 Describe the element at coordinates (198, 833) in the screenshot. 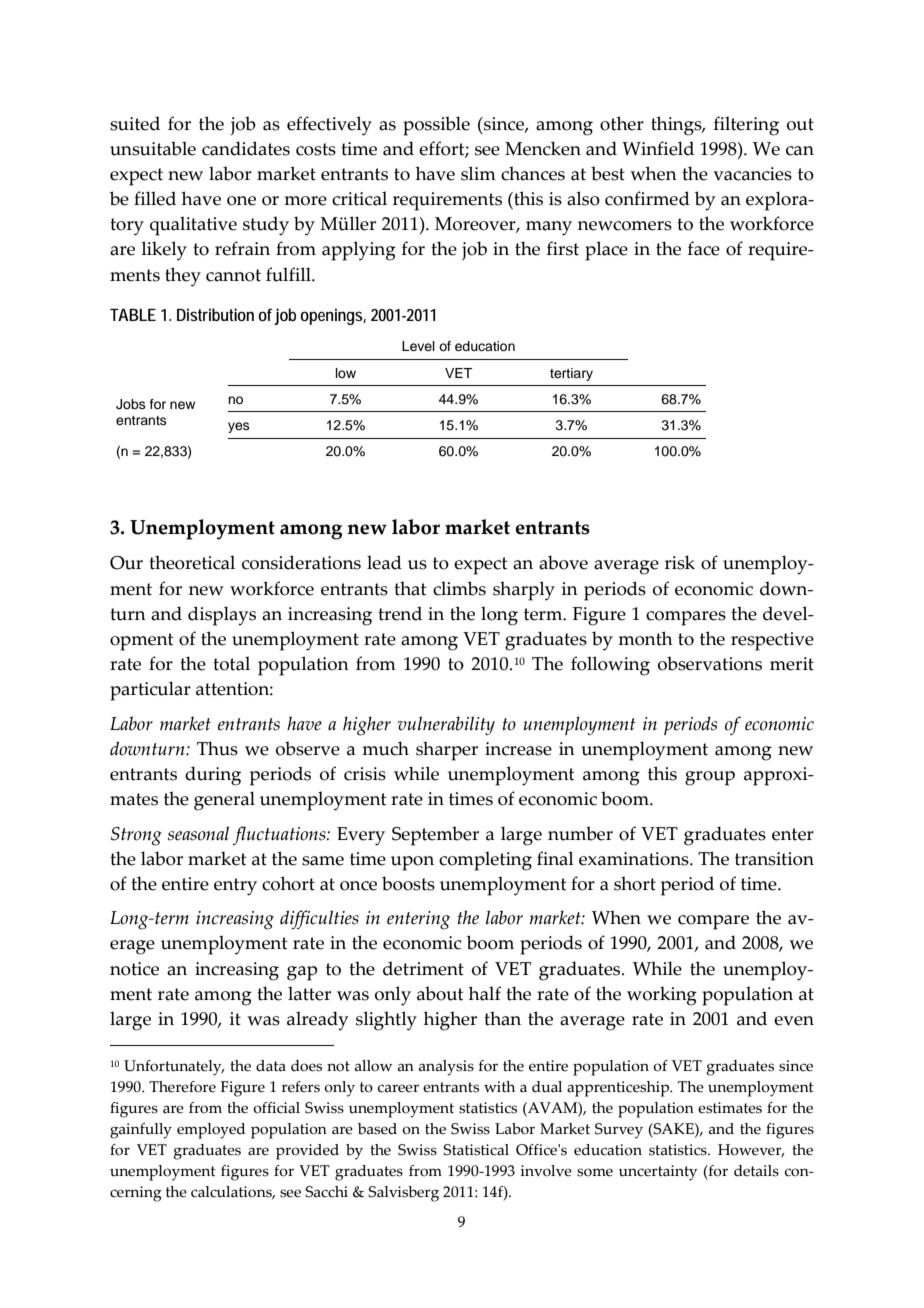

I see `seasonal` at that location.
